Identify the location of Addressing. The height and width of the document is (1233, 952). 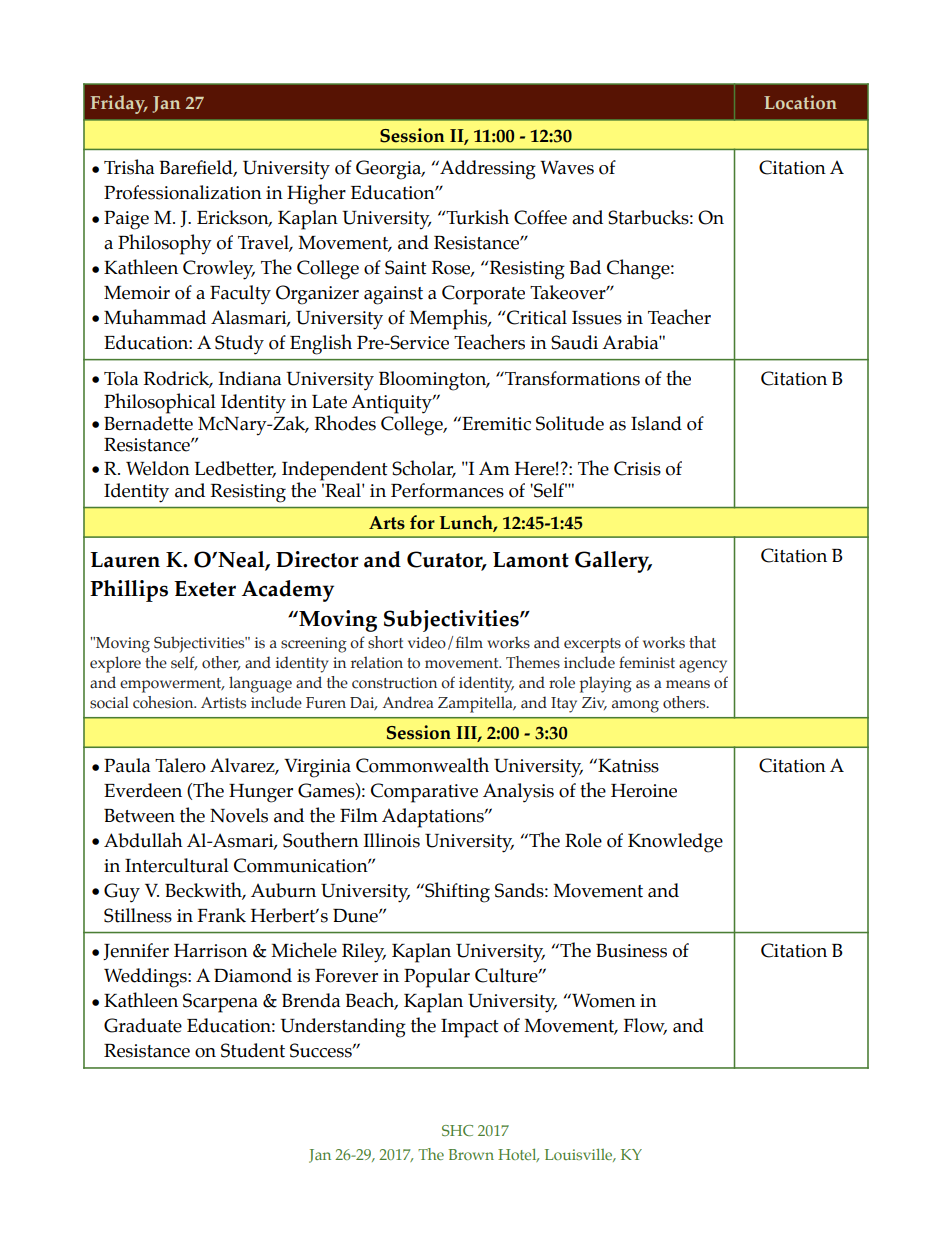
(487, 170).
